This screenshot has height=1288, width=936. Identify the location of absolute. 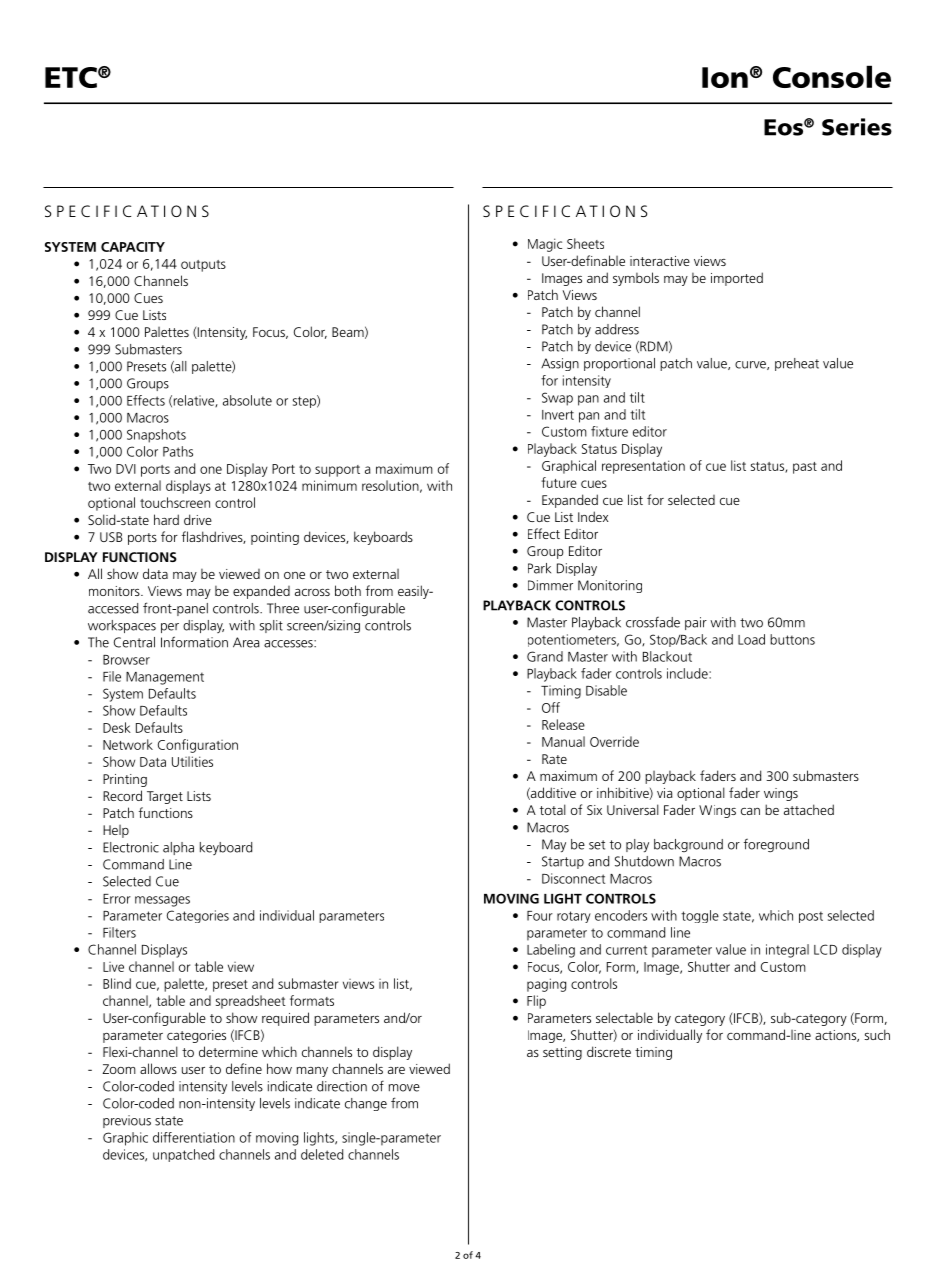
(247, 400).
